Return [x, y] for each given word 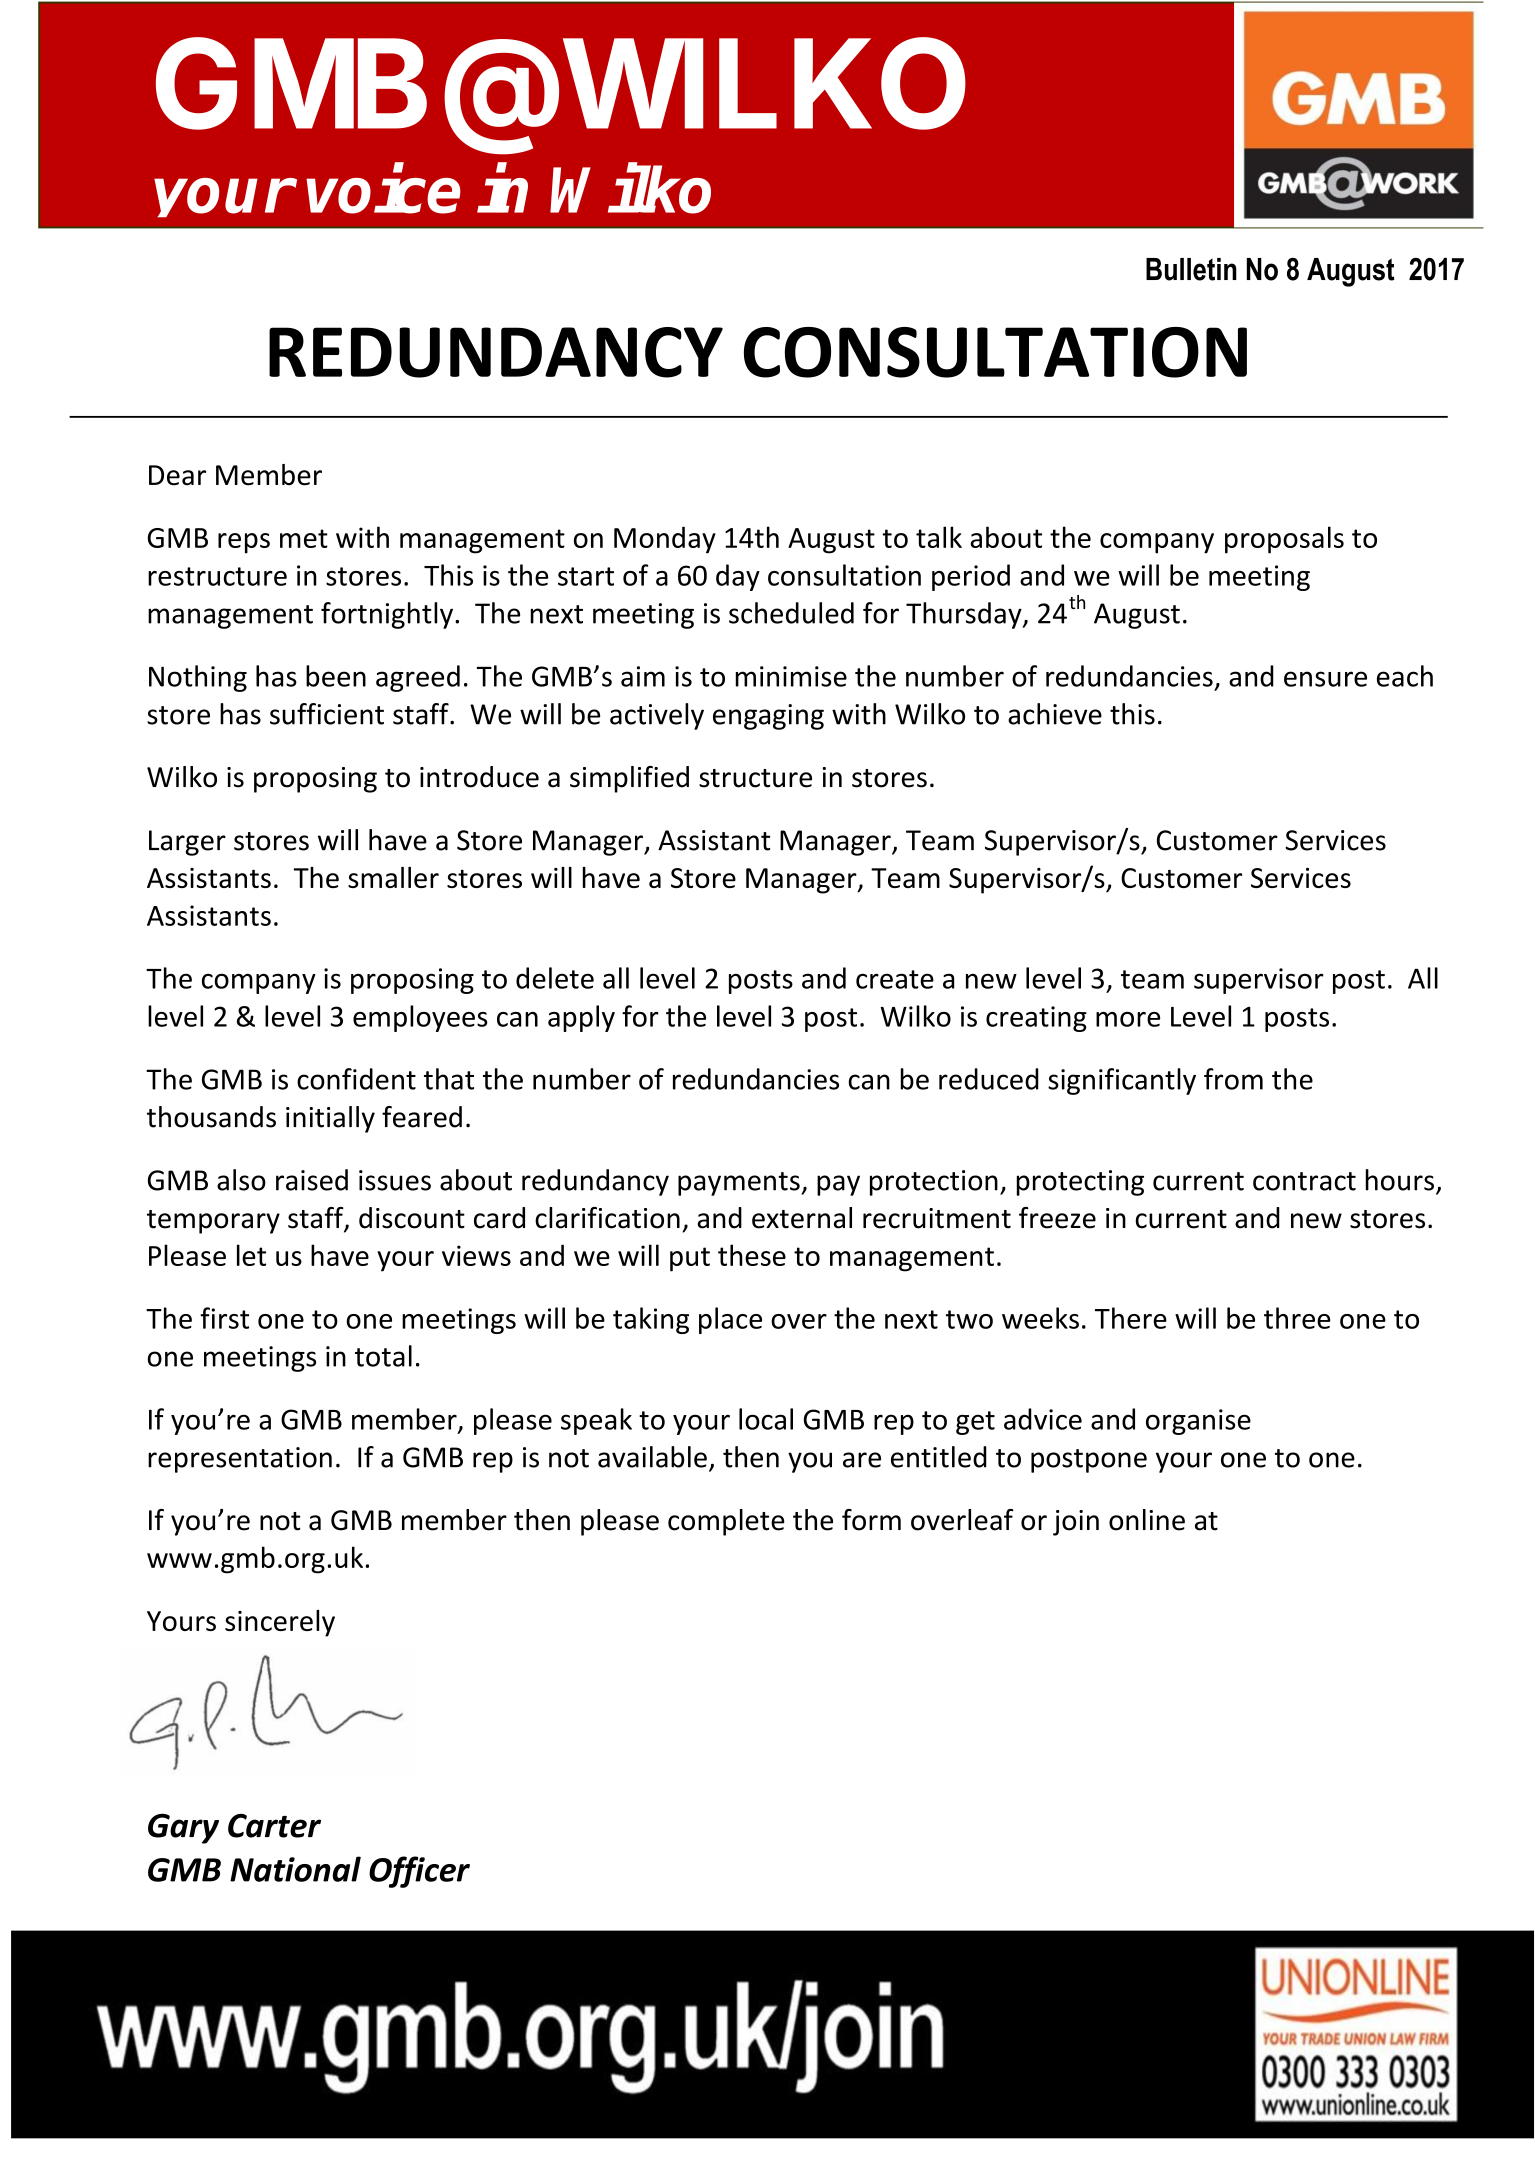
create [895, 979]
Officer [419, 1872]
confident [356, 1079]
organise [1198, 1422]
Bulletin [1191, 269]
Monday [665, 540]
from [1233, 1079]
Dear [177, 475]
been [336, 676]
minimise [791, 676]
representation [240, 1460]
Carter [274, 1826]
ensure [1325, 679]
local [766, 1419]
